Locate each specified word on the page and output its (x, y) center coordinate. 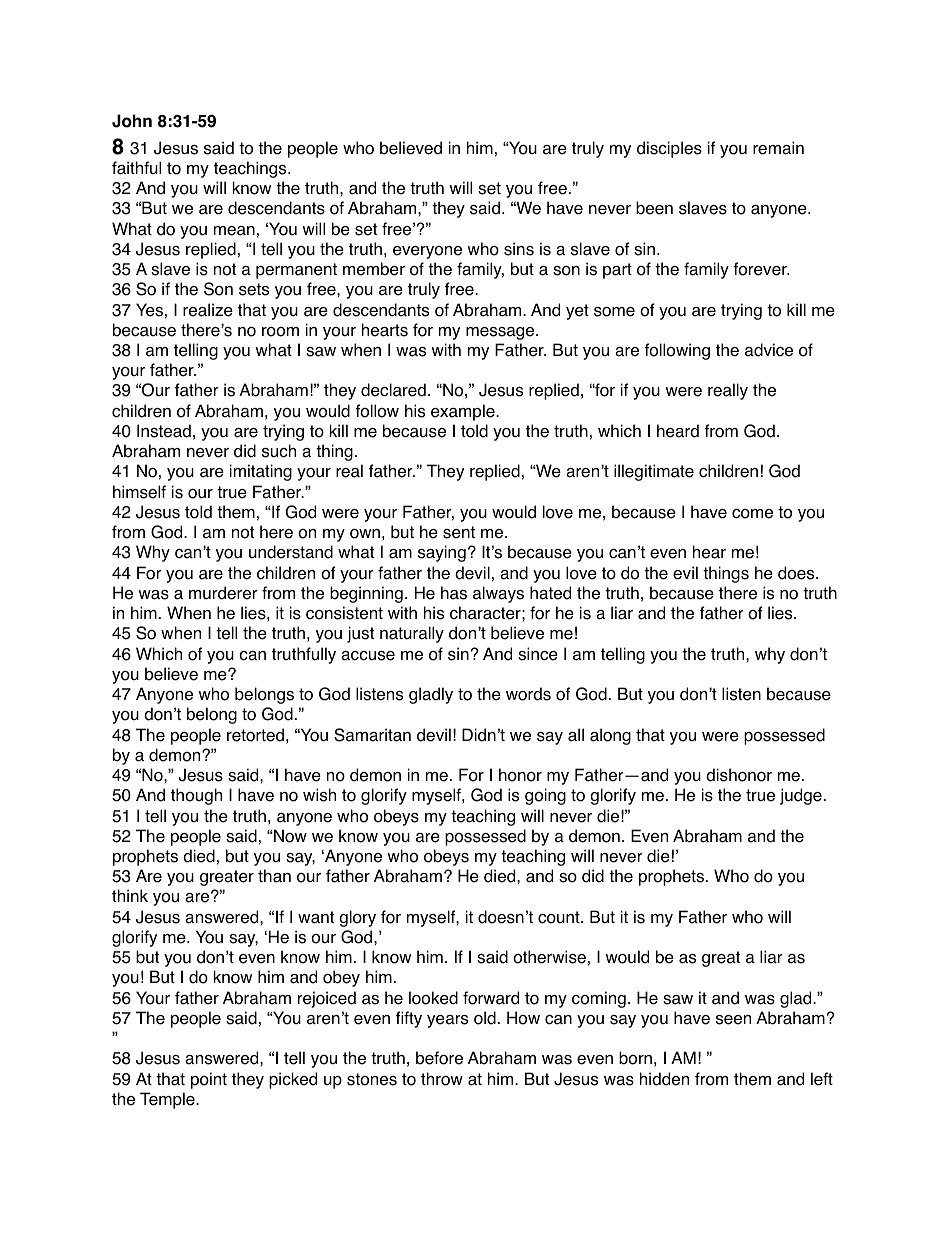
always (498, 594)
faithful (136, 168)
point (209, 1080)
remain (778, 148)
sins (519, 249)
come (752, 514)
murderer (223, 593)
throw (442, 1079)
